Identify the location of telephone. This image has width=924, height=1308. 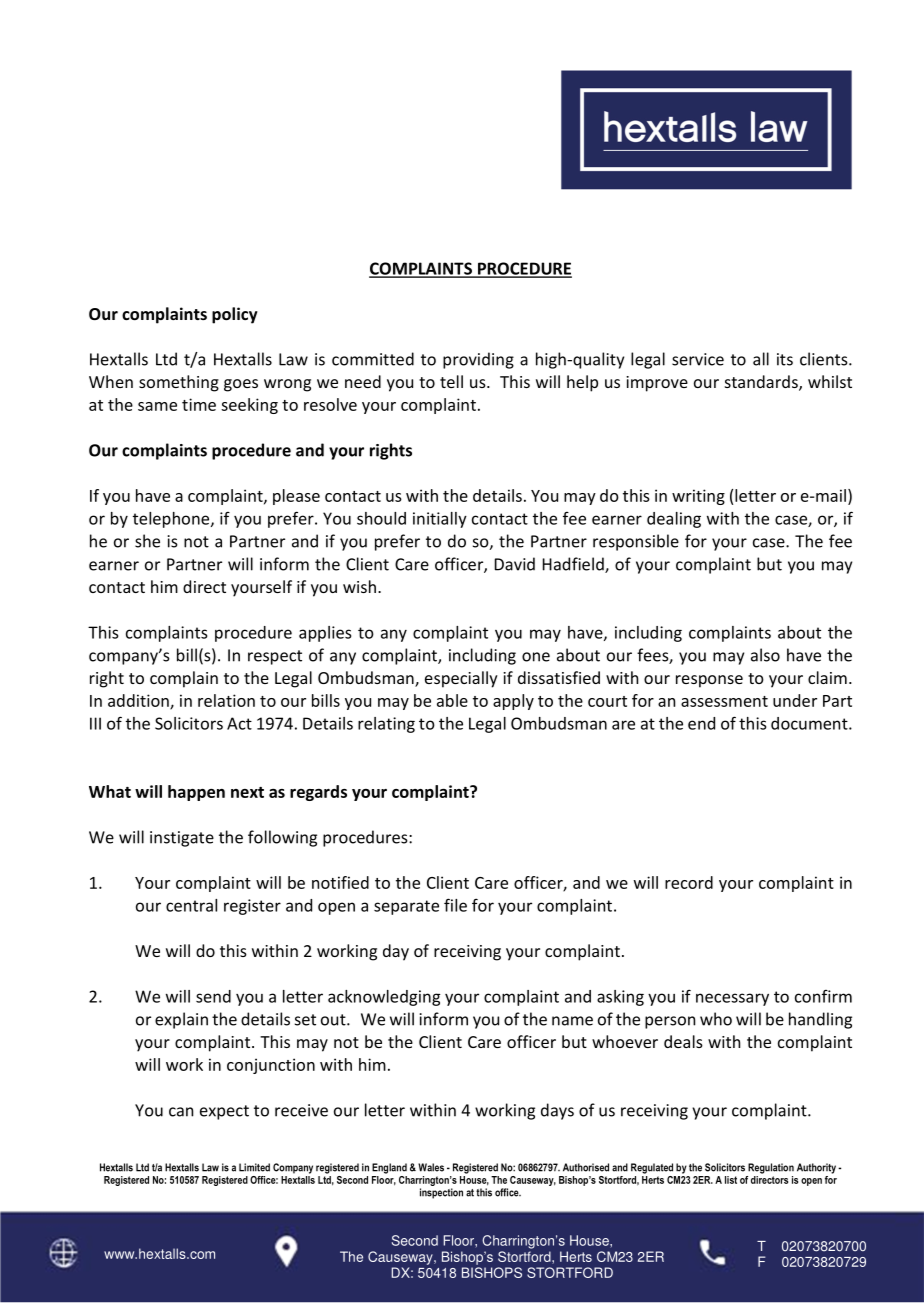
(172, 520).
